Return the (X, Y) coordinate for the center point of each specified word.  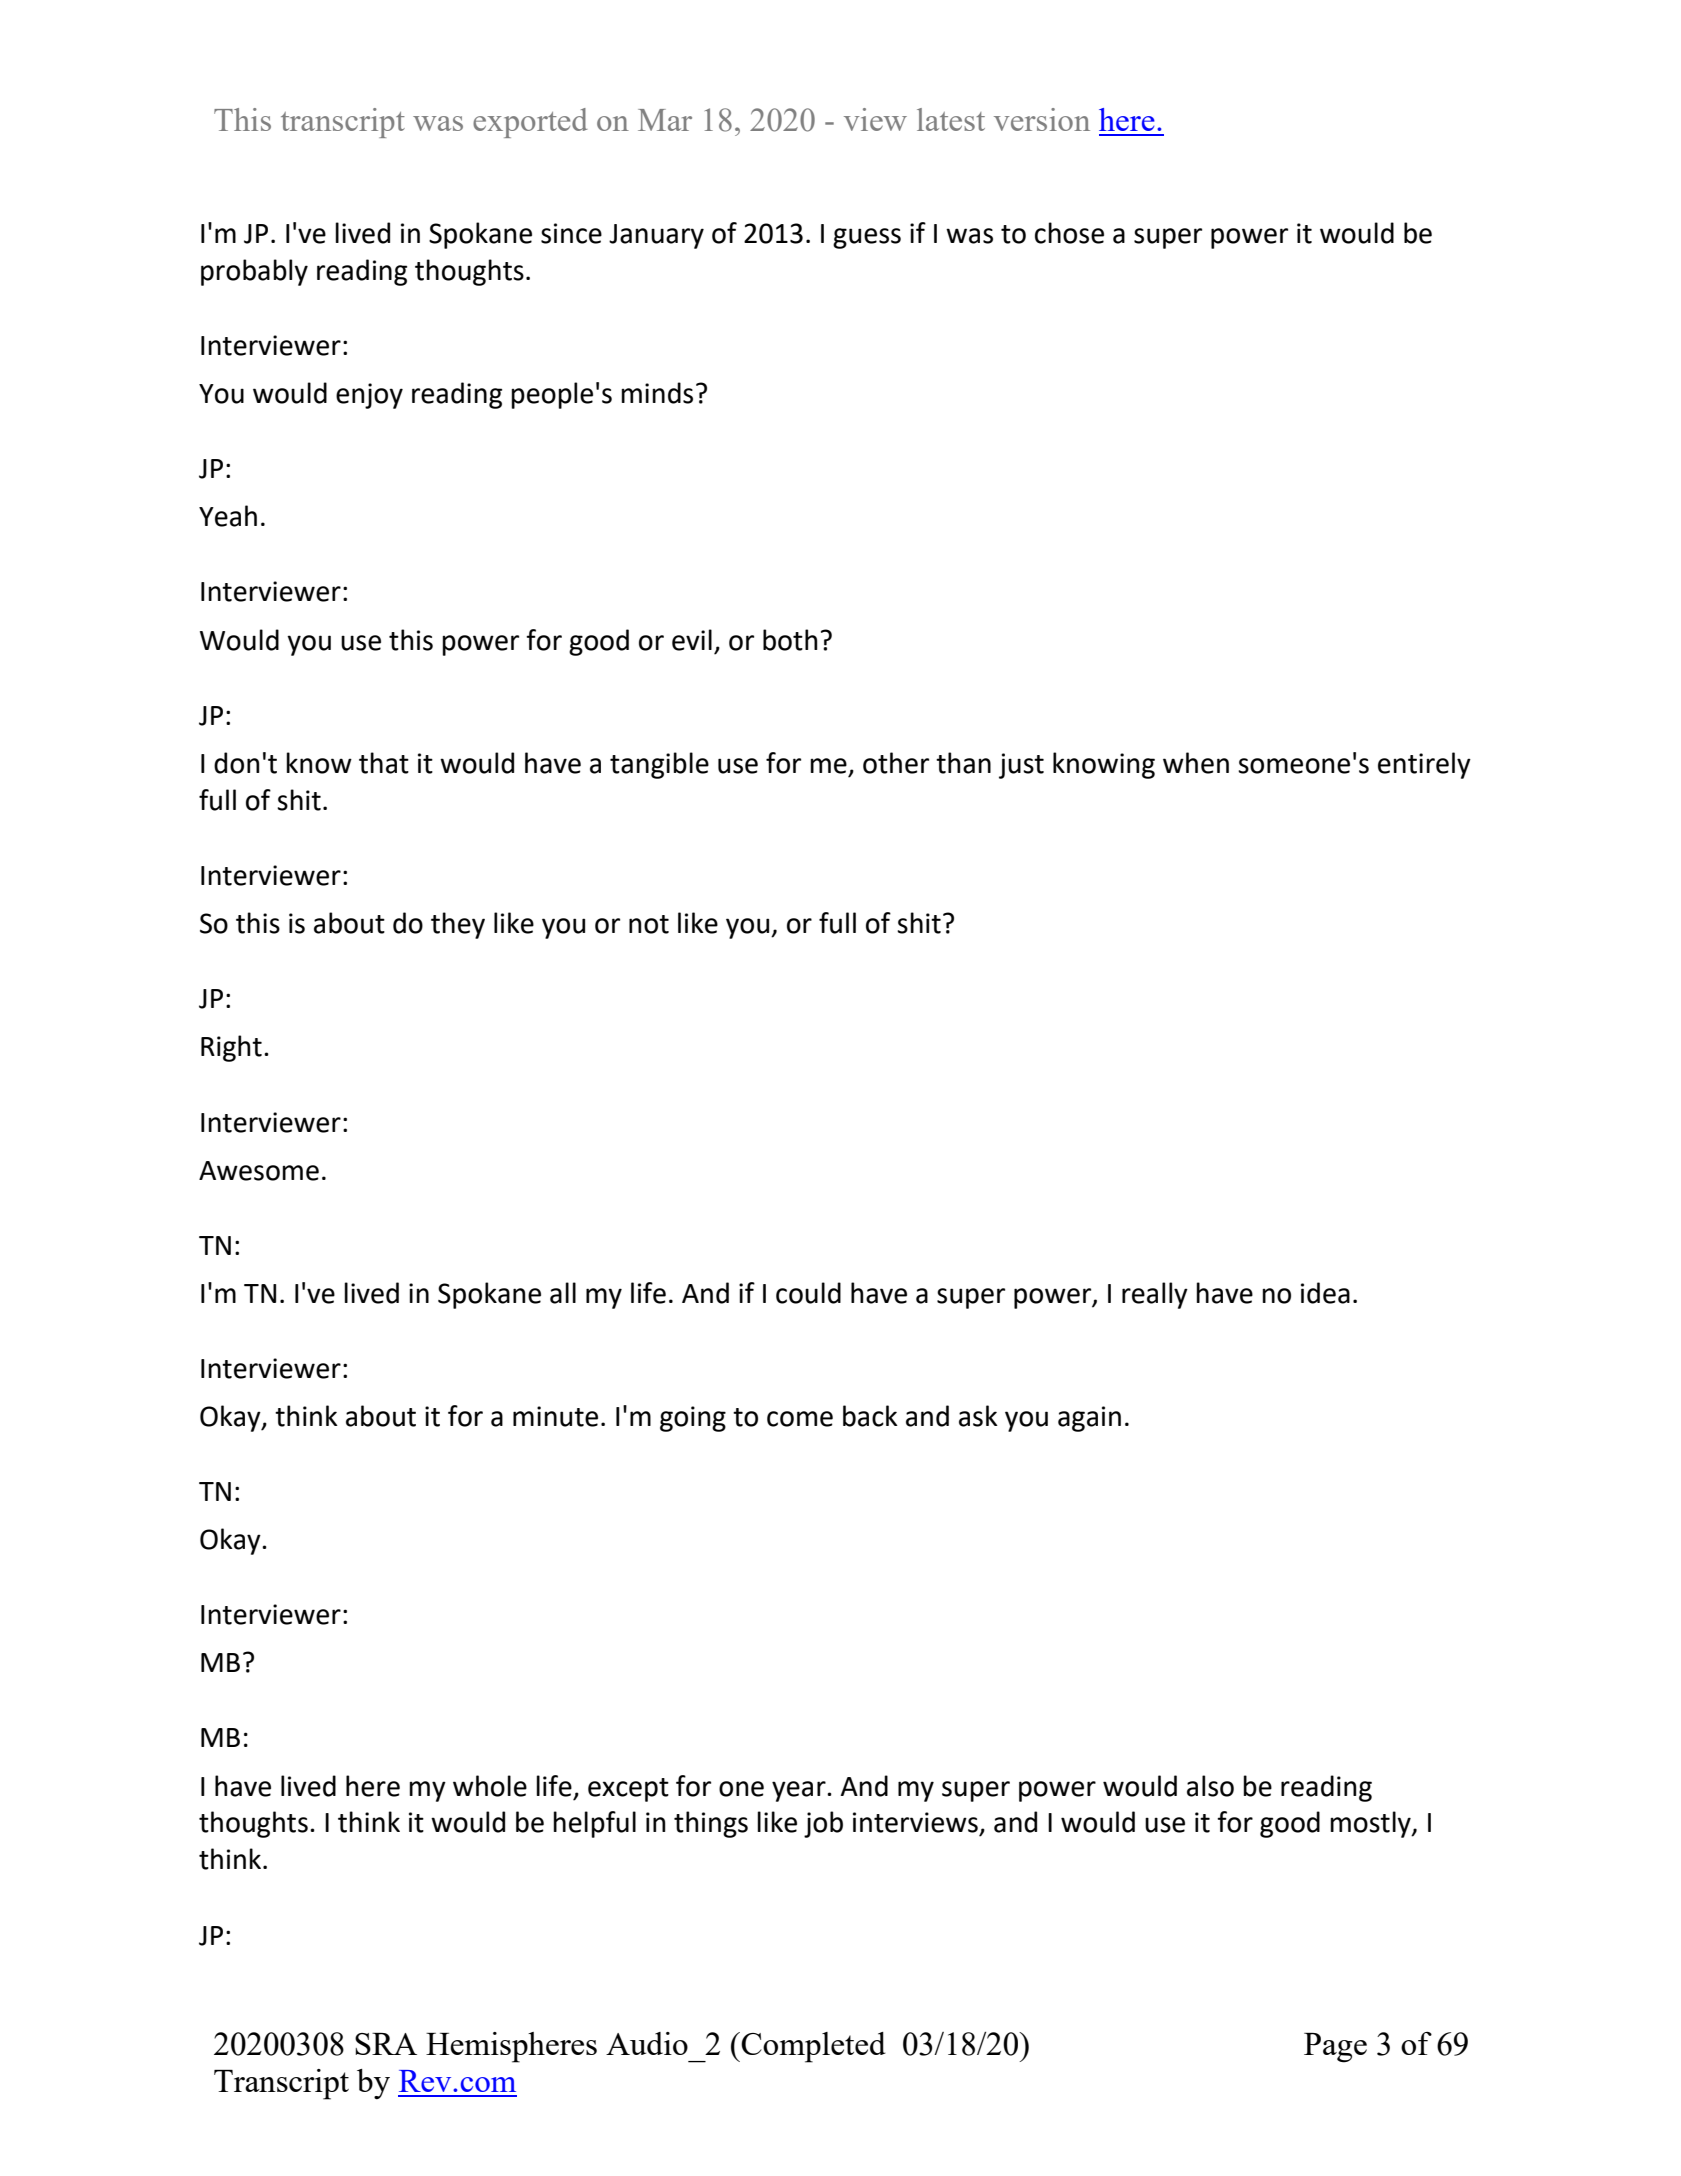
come (800, 1419)
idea (1325, 1293)
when (1196, 763)
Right (231, 1048)
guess (867, 238)
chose (1069, 233)
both (790, 640)
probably (254, 272)
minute (555, 1416)
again (1089, 1419)
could (808, 1293)
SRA (386, 2044)
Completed (813, 2047)
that (384, 763)
